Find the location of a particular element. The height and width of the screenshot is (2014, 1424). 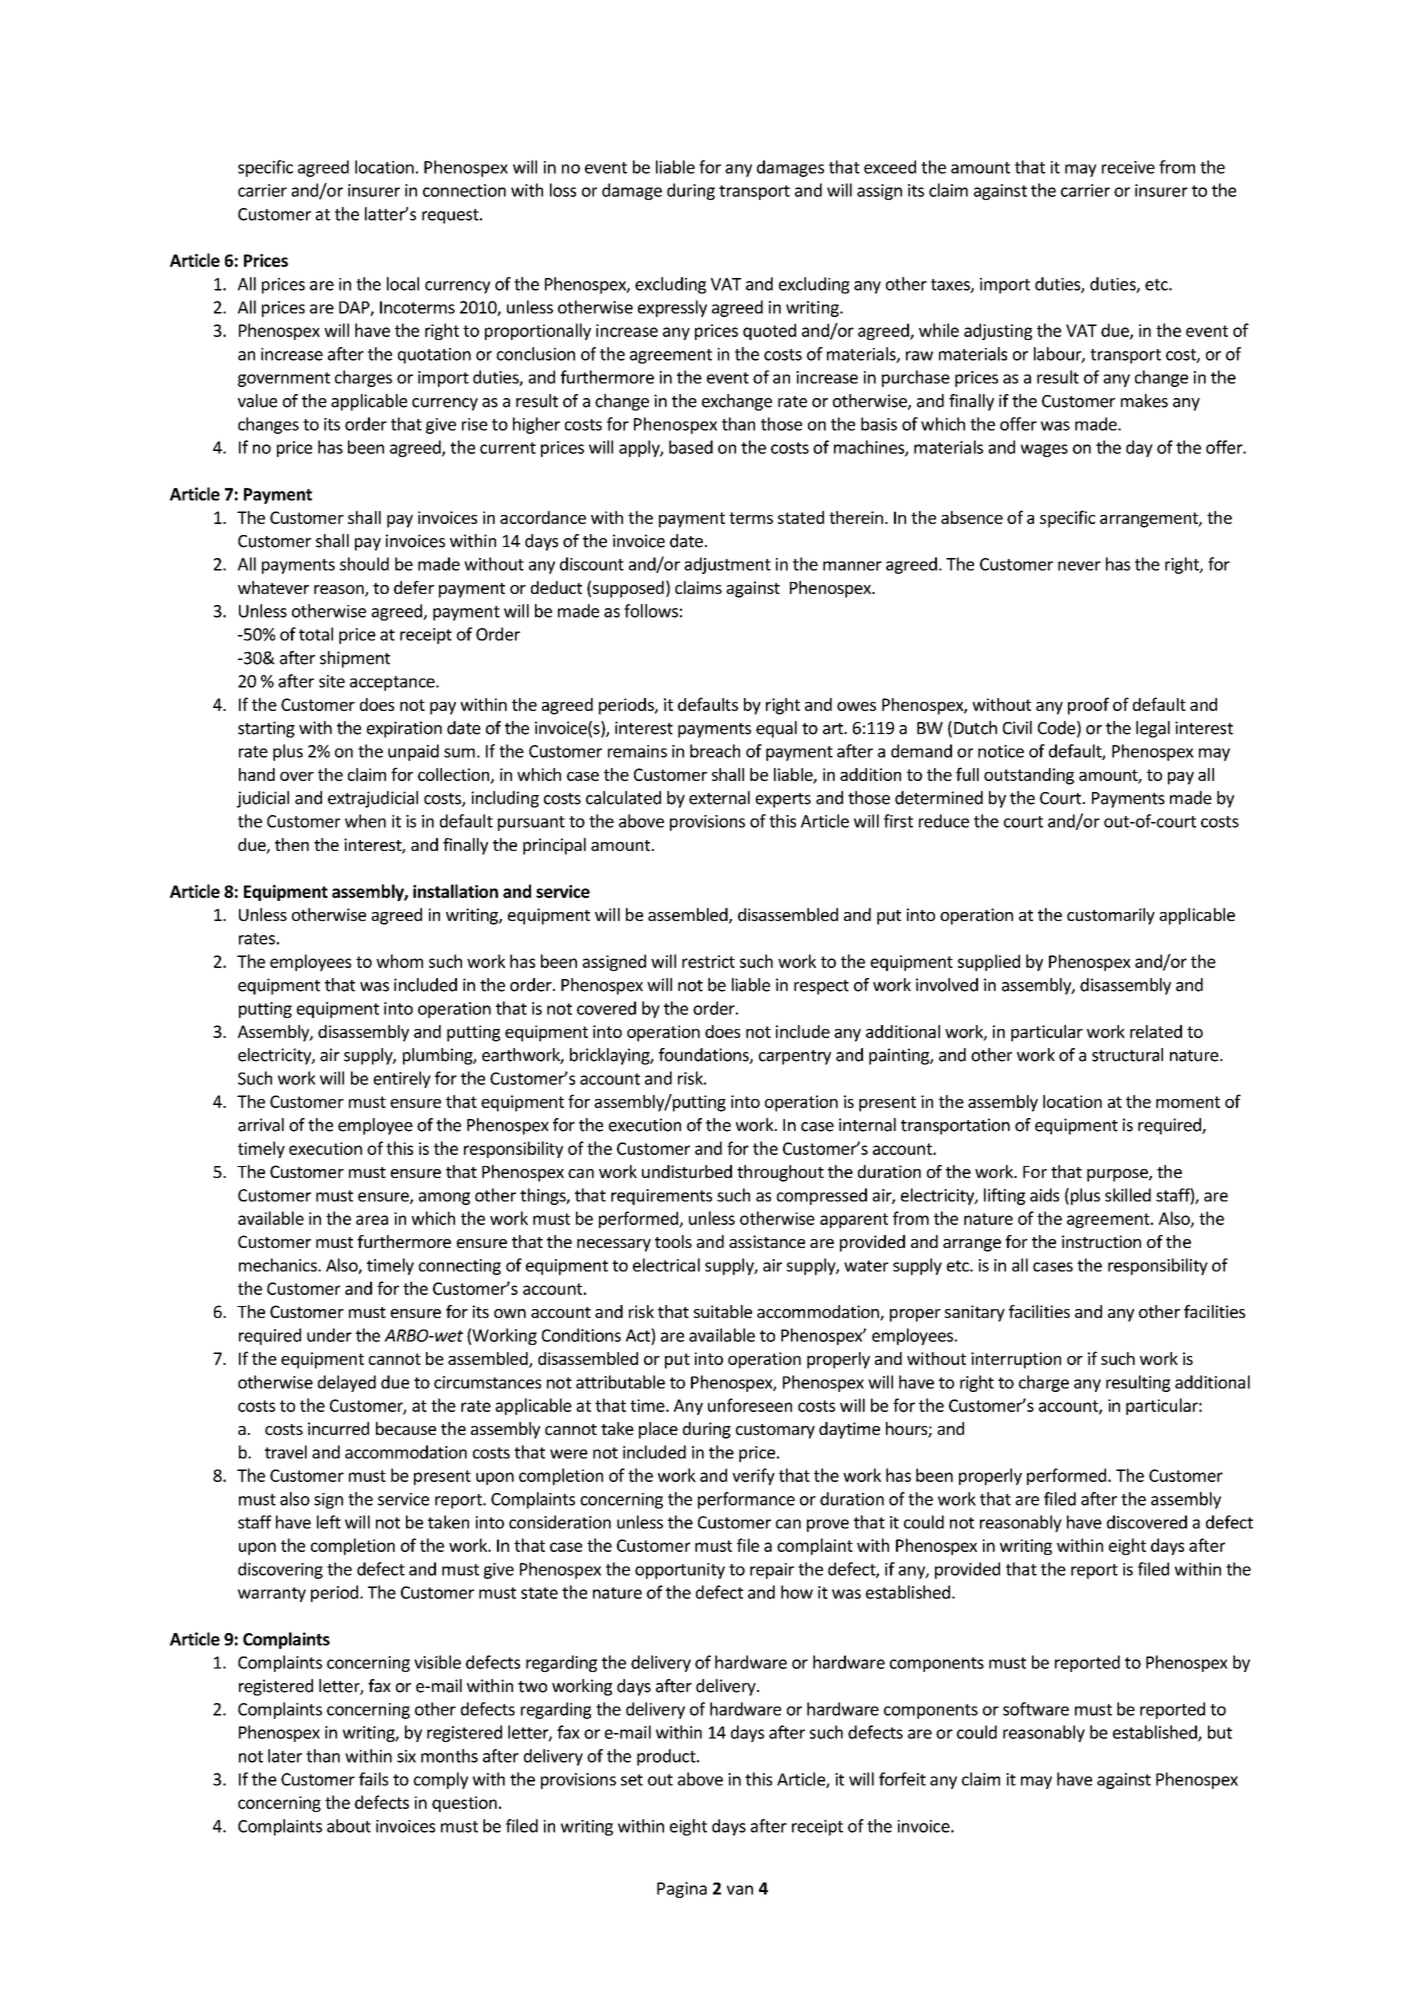

expressly is located at coordinates (672, 308).
